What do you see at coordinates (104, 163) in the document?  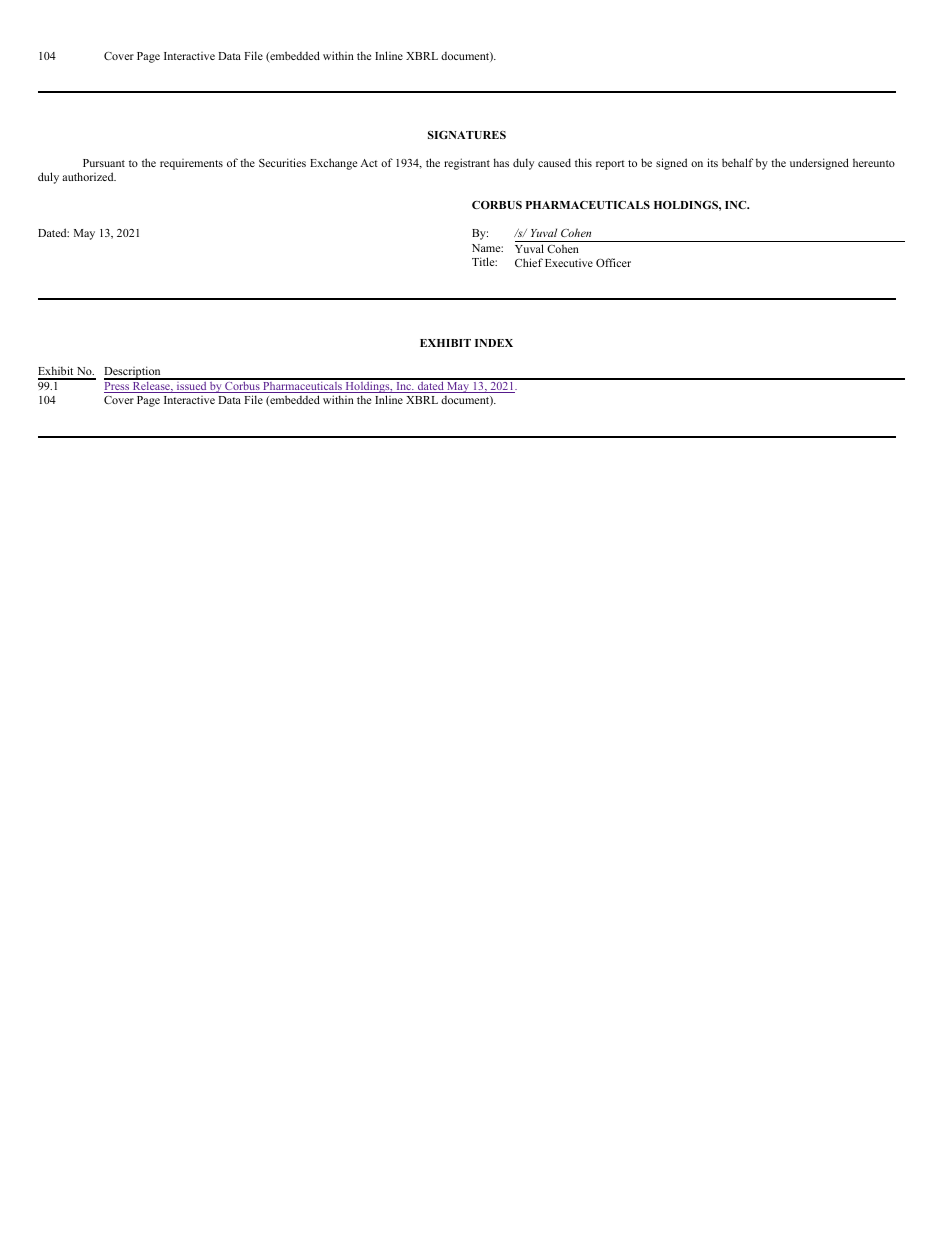 I see `Pursuant` at bounding box center [104, 163].
